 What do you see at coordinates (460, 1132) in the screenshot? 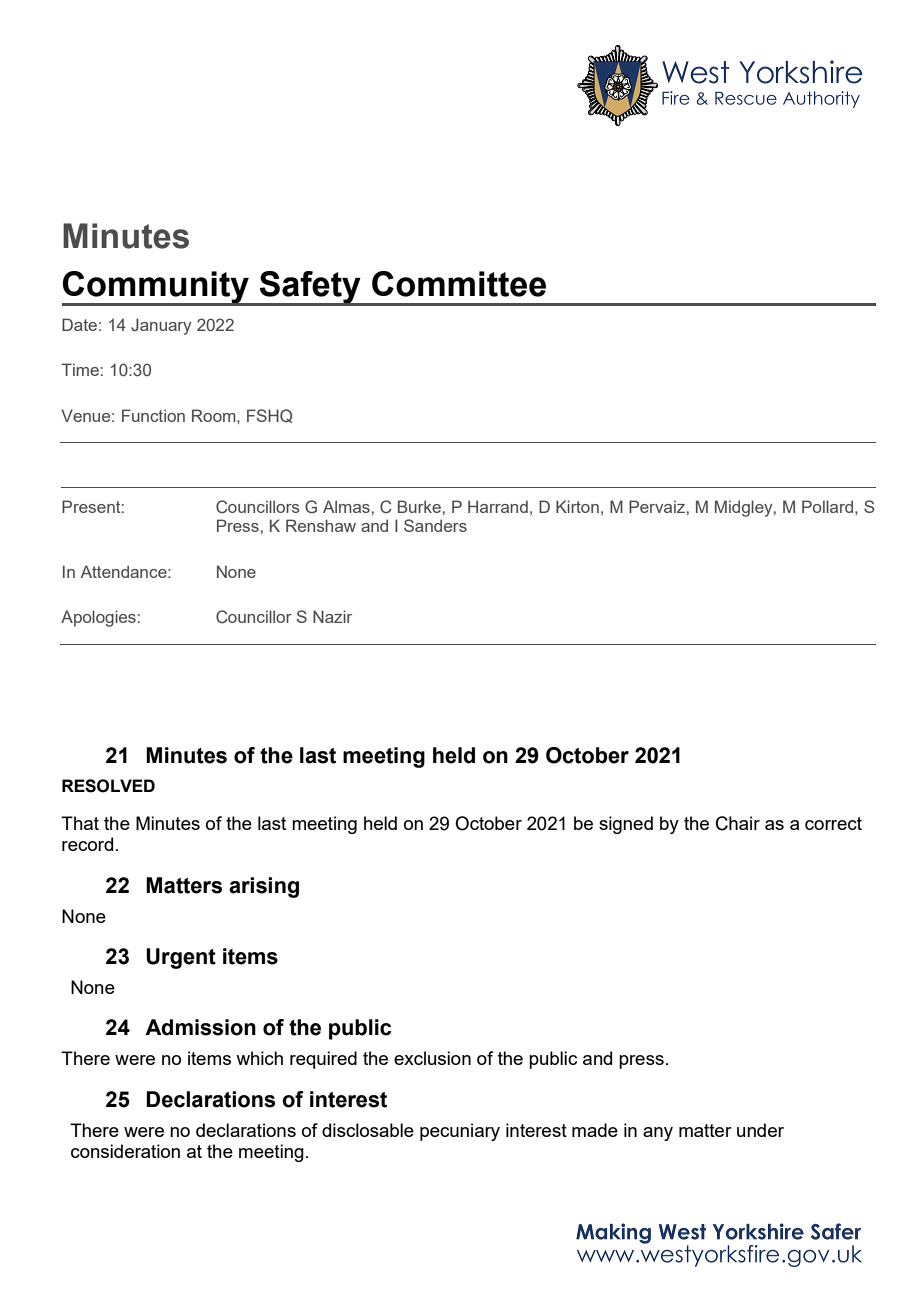
I see `pecuniary` at bounding box center [460, 1132].
